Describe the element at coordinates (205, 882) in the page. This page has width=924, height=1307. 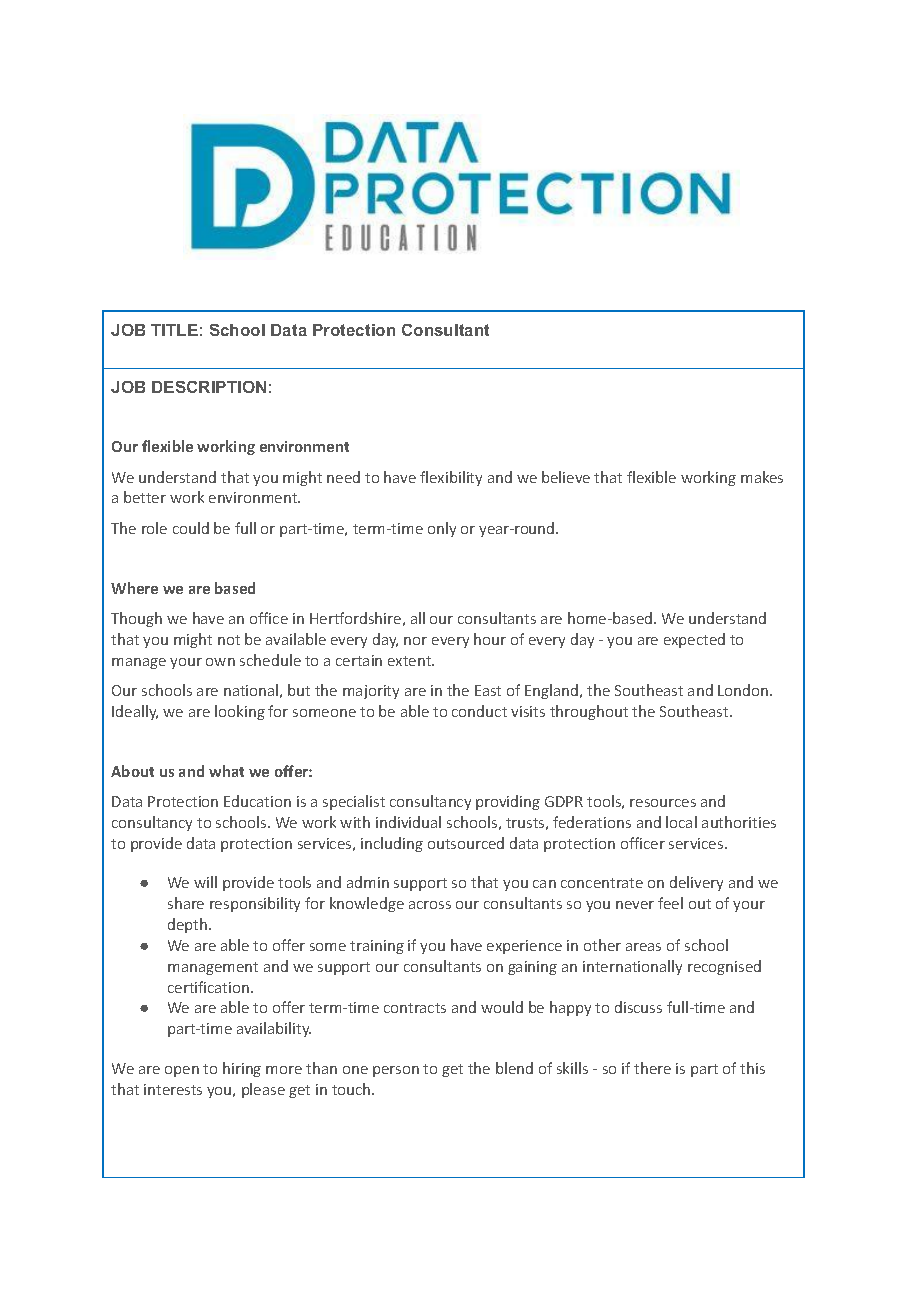
I see `will` at that location.
